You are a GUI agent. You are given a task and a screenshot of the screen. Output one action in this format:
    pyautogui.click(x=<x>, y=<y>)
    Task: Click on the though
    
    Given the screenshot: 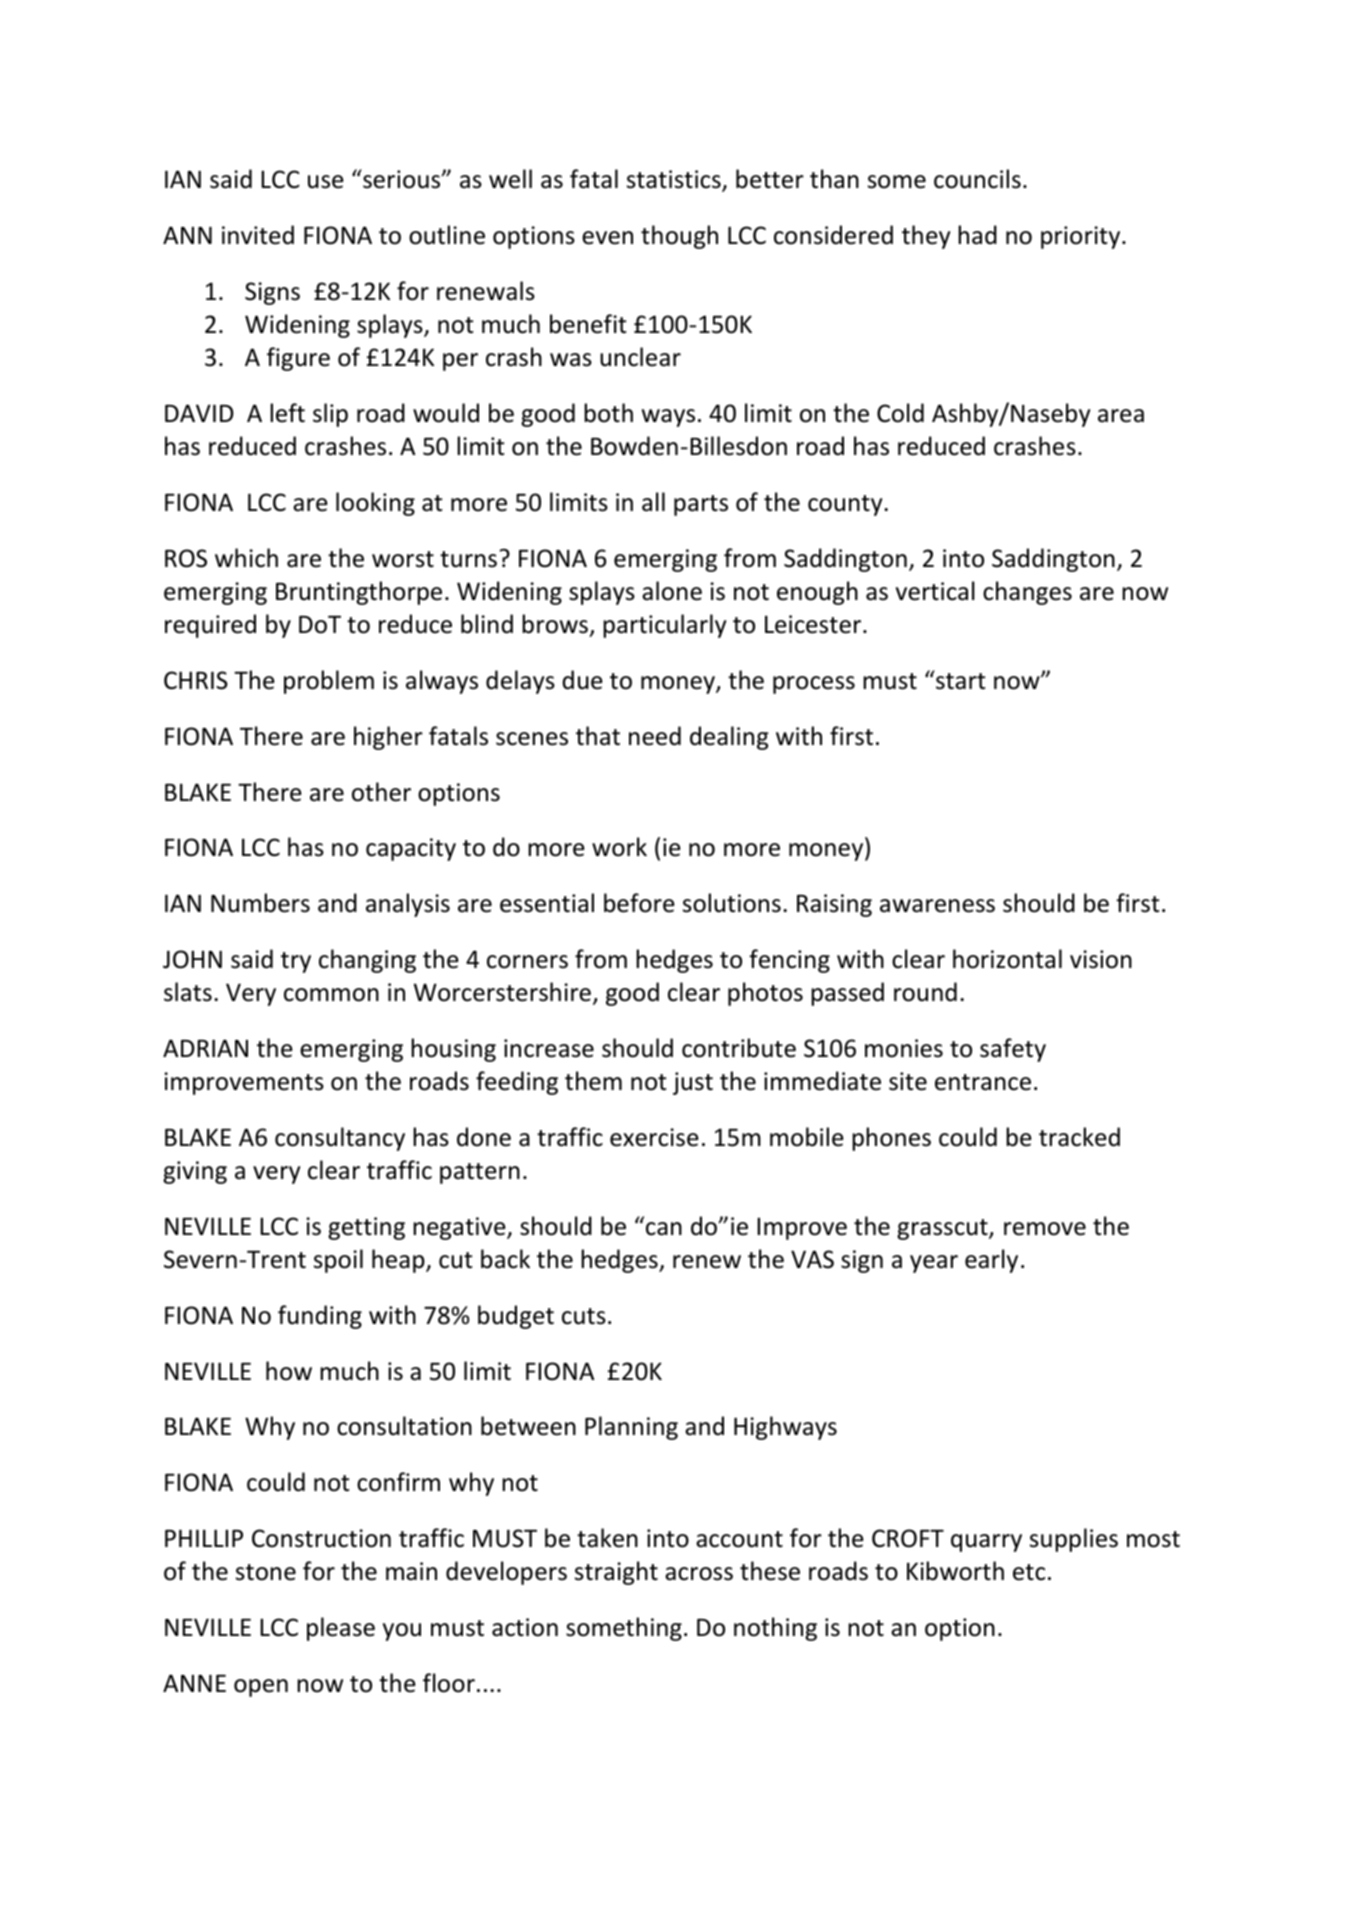 What is the action you would take?
    pyautogui.click(x=679, y=237)
